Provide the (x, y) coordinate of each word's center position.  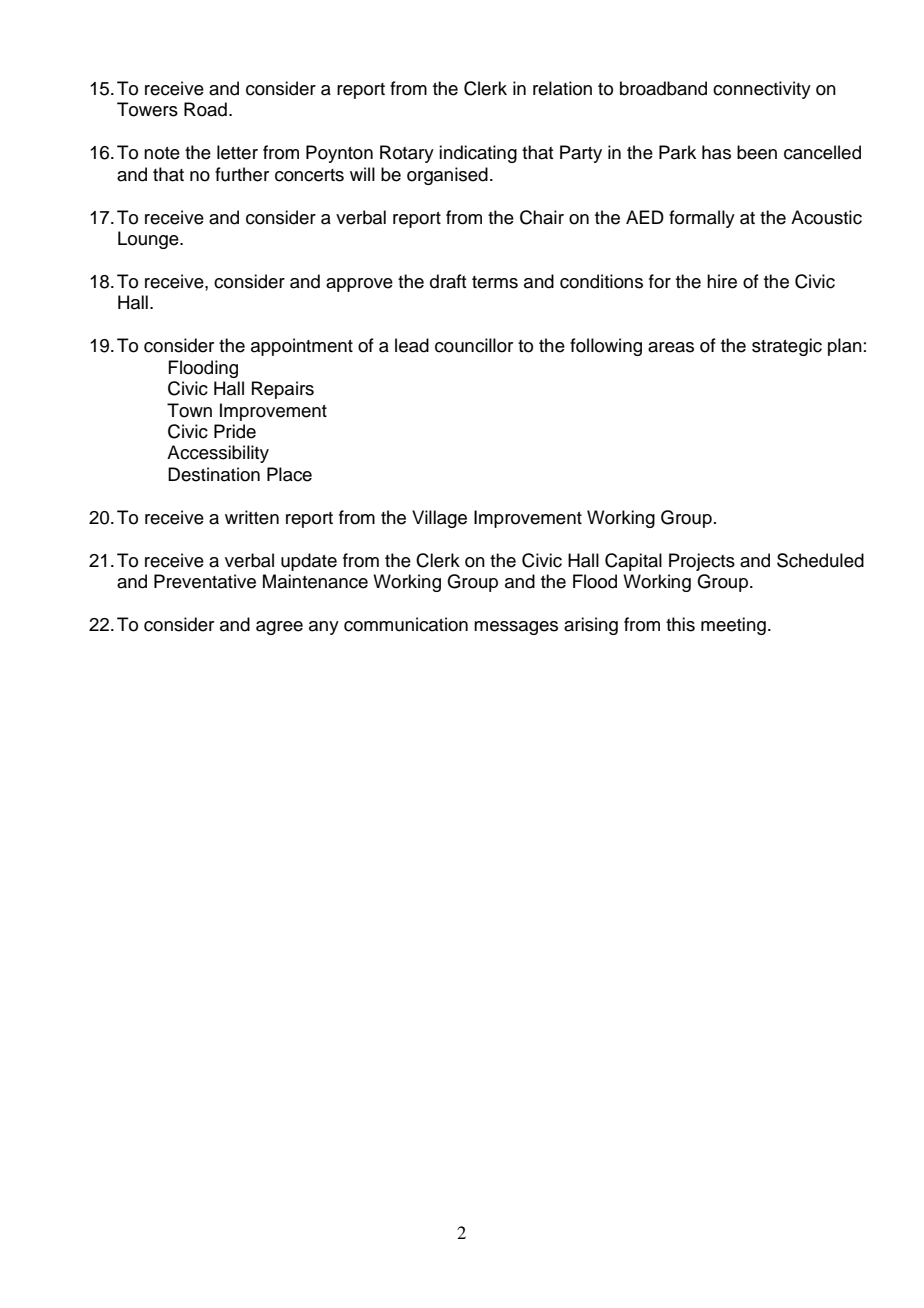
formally (702, 219)
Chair (542, 217)
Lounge (149, 240)
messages (516, 628)
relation (562, 88)
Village (439, 519)
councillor (474, 345)
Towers (147, 109)
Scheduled (820, 560)
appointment (302, 347)
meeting (733, 626)
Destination (214, 474)
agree (279, 628)
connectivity (762, 90)
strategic (787, 347)
